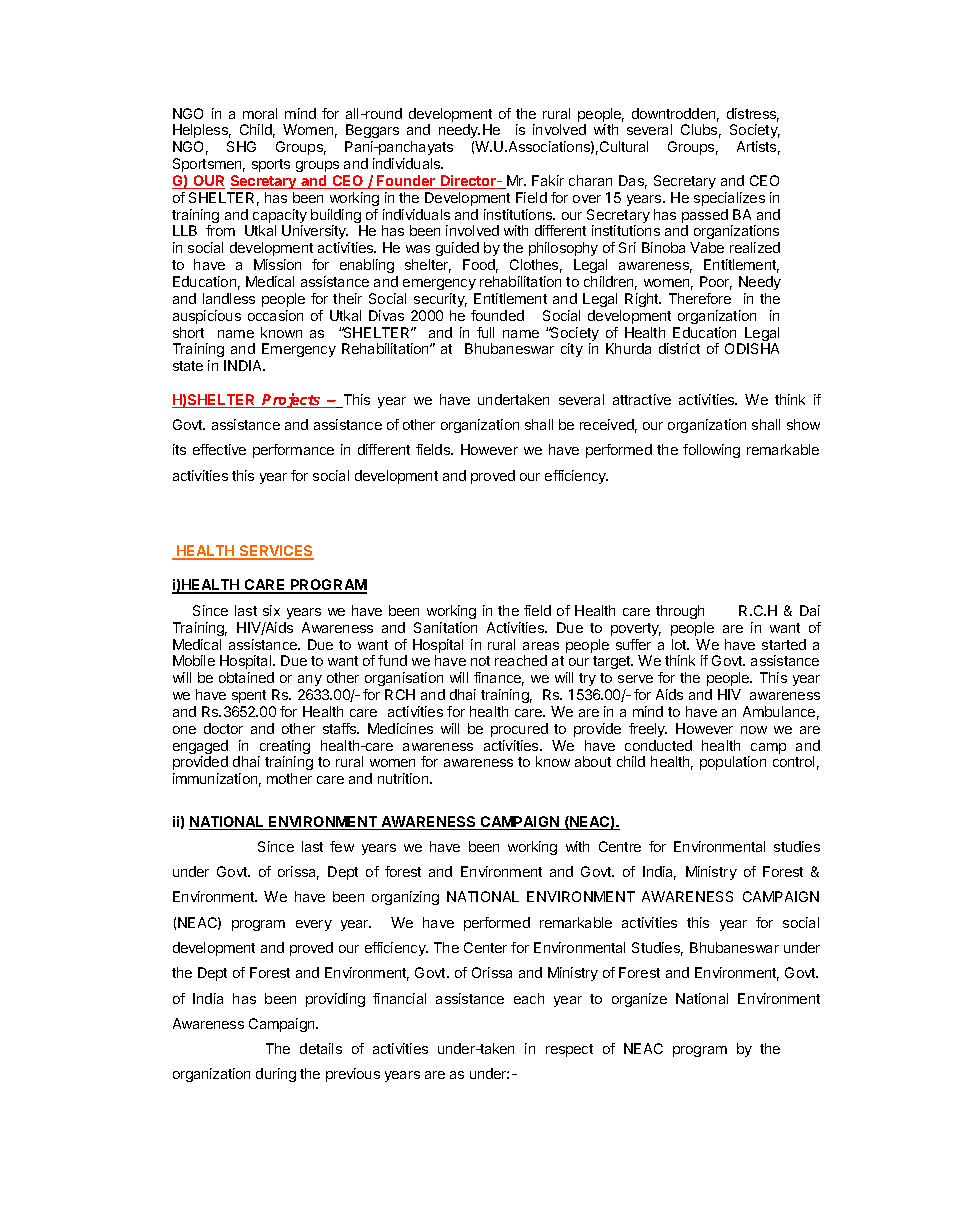 This screenshot has height=1232, width=953. I want to click on procured, so click(519, 730).
